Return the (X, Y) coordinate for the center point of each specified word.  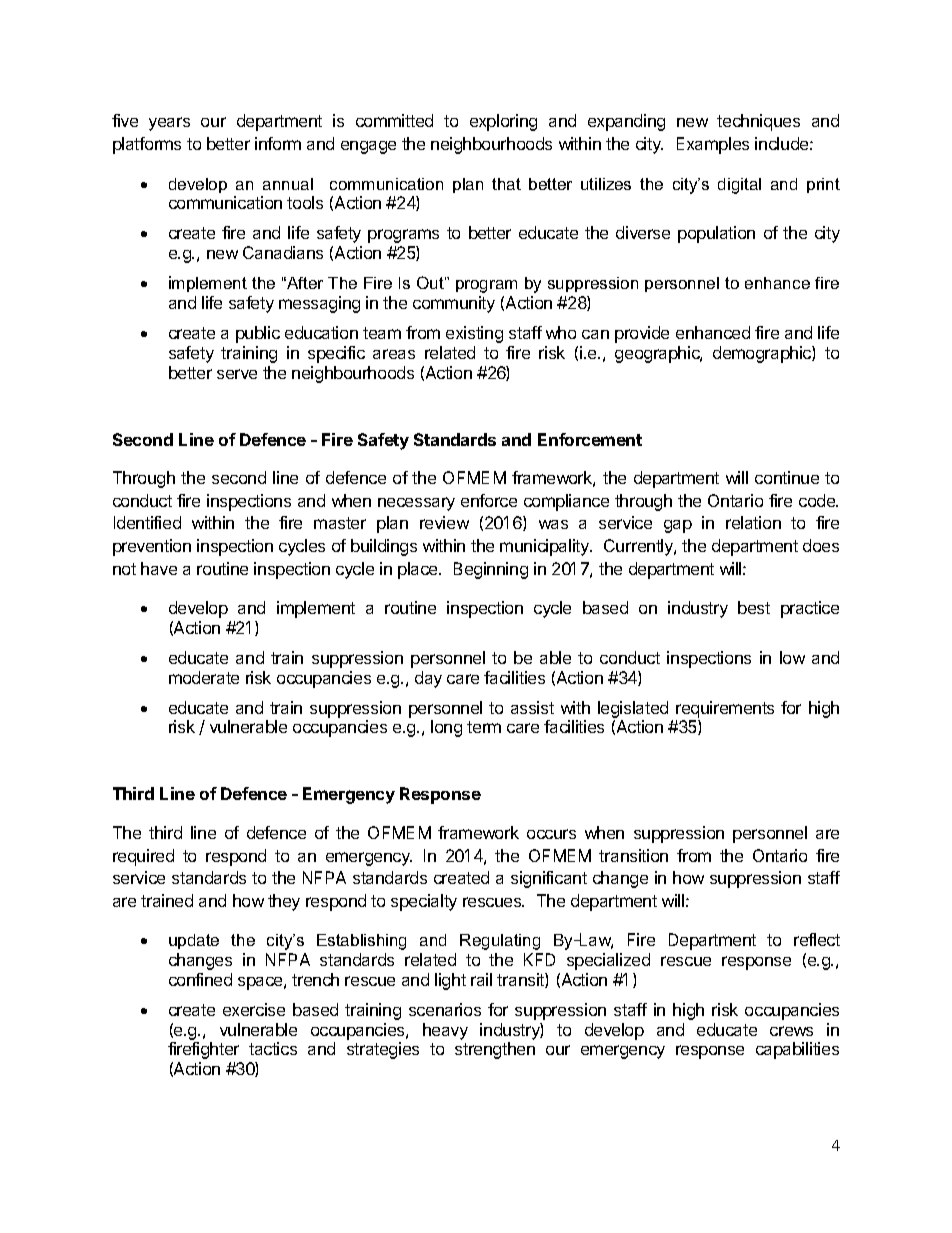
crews (791, 1031)
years (169, 124)
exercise (254, 1009)
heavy (445, 1031)
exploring (503, 122)
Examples (713, 145)
